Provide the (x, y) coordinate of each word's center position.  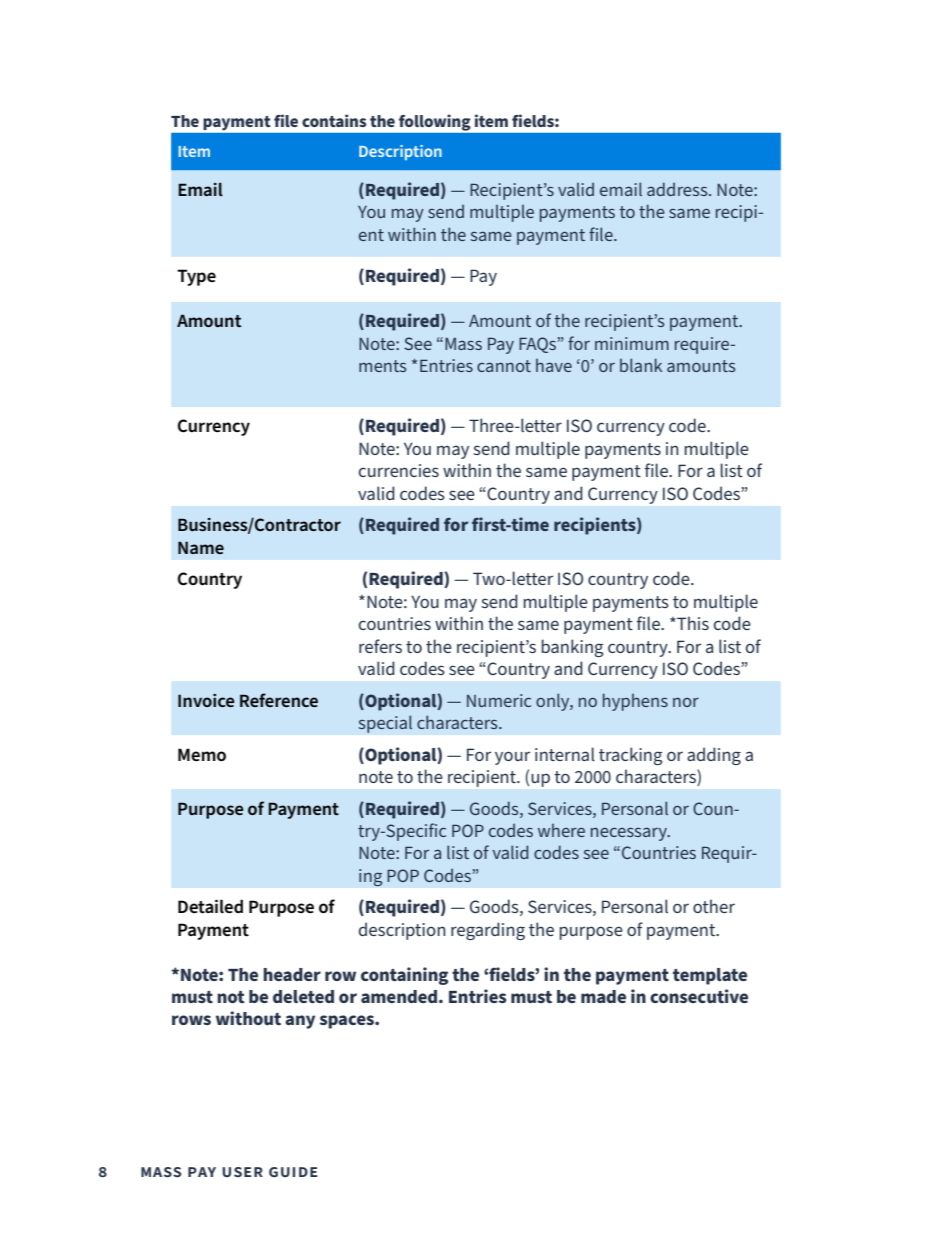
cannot (504, 366)
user (242, 1172)
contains (334, 120)
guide (293, 1172)
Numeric (499, 700)
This (692, 623)
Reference (279, 700)
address (678, 189)
